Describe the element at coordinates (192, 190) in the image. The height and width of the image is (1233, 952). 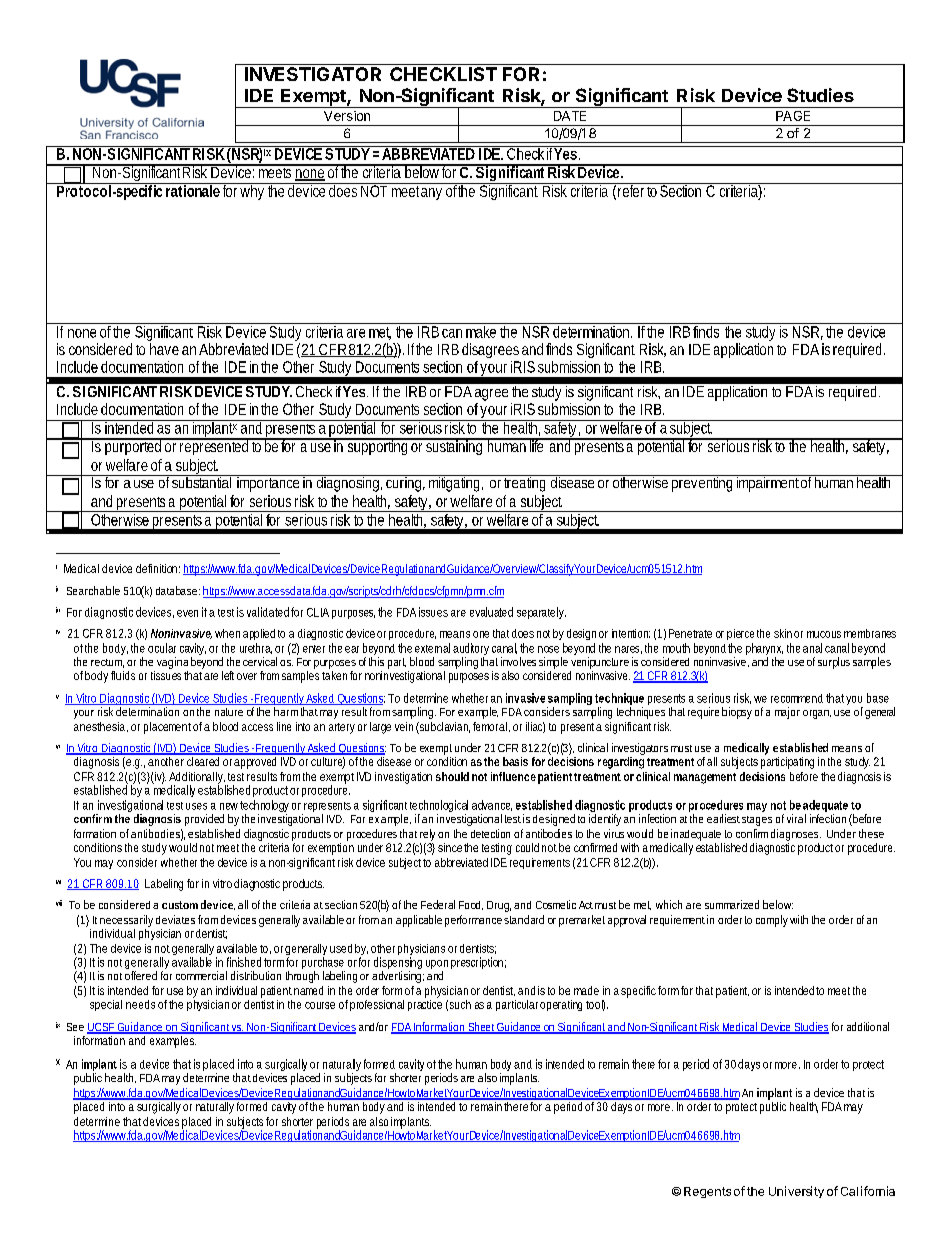
I see `rationale` at that location.
